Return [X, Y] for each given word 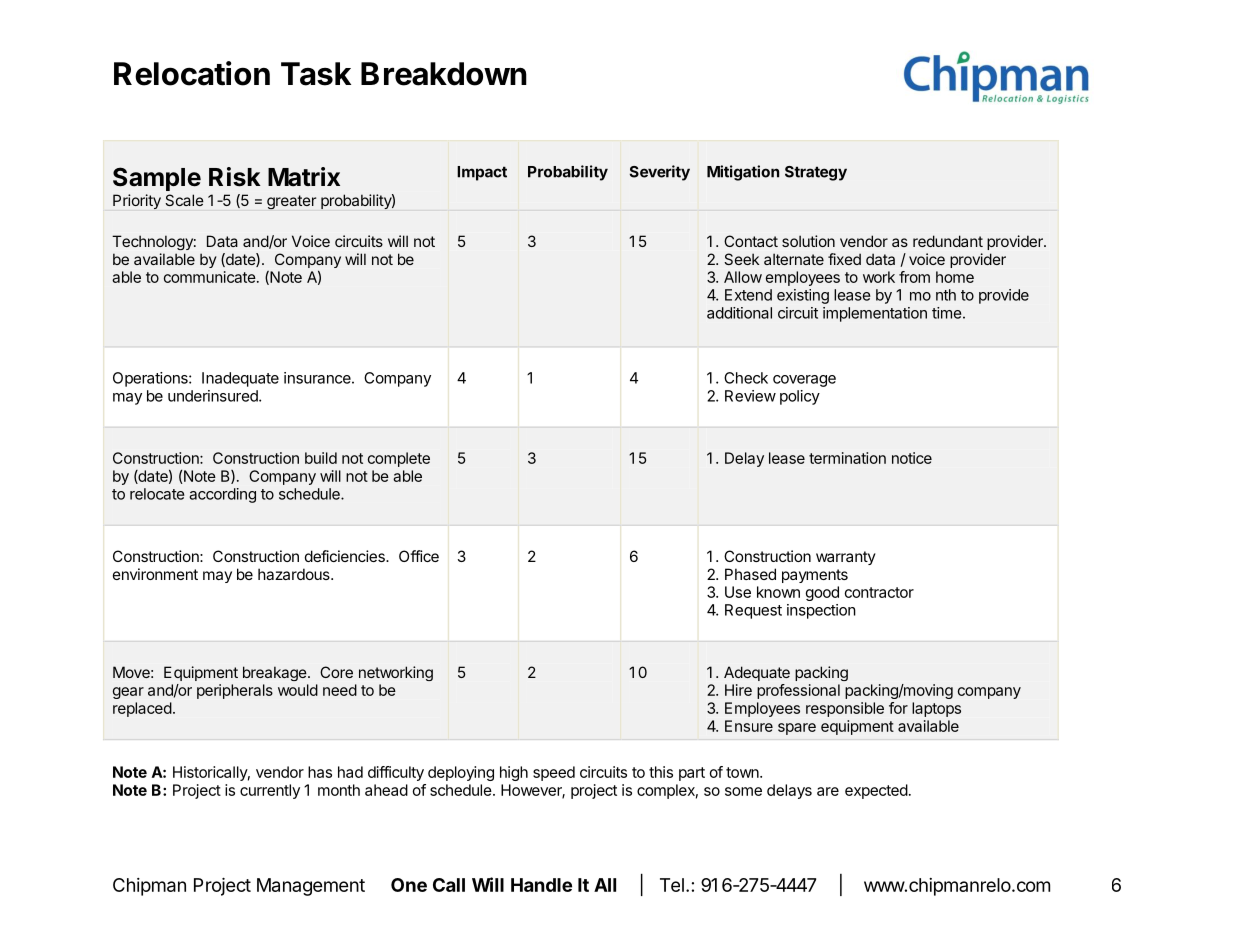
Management [311, 887]
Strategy [816, 173]
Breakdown [444, 74]
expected [876, 791]
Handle [541, 885]
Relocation [192, 73]
